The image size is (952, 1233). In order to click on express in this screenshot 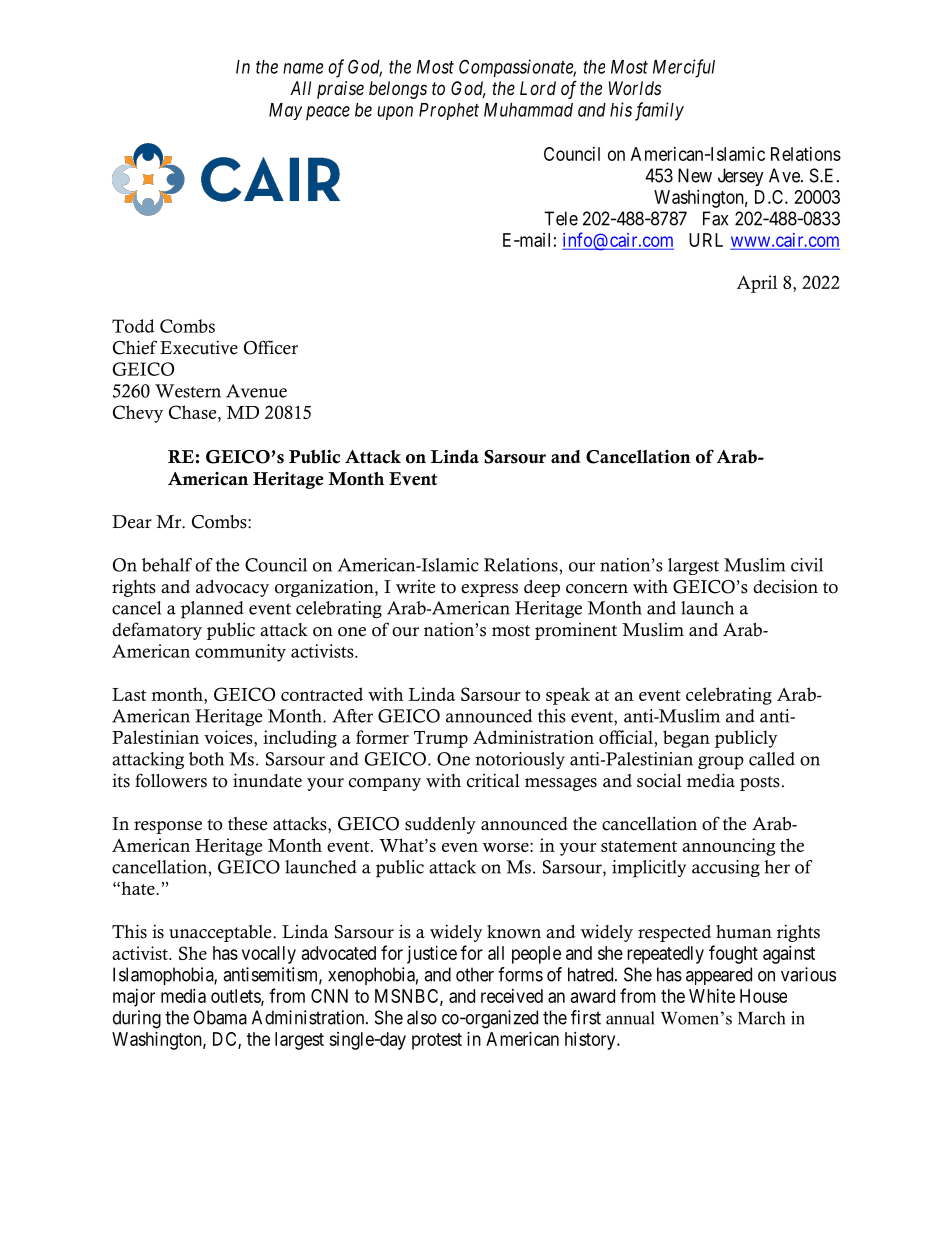, I will do `click(489, 590)`.
